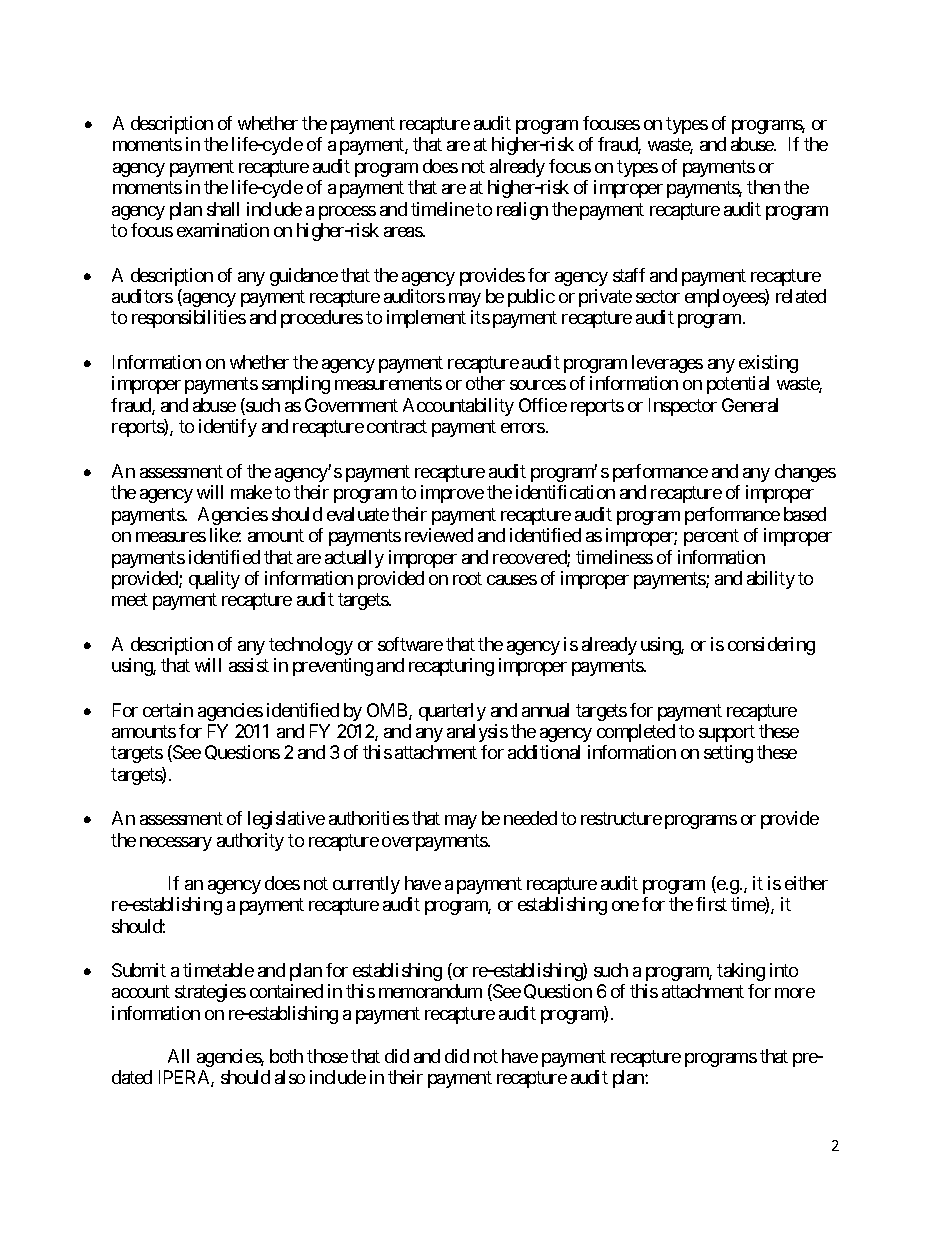 This image has width=952, height=1233. I want to click on then, so click(763, 187).
